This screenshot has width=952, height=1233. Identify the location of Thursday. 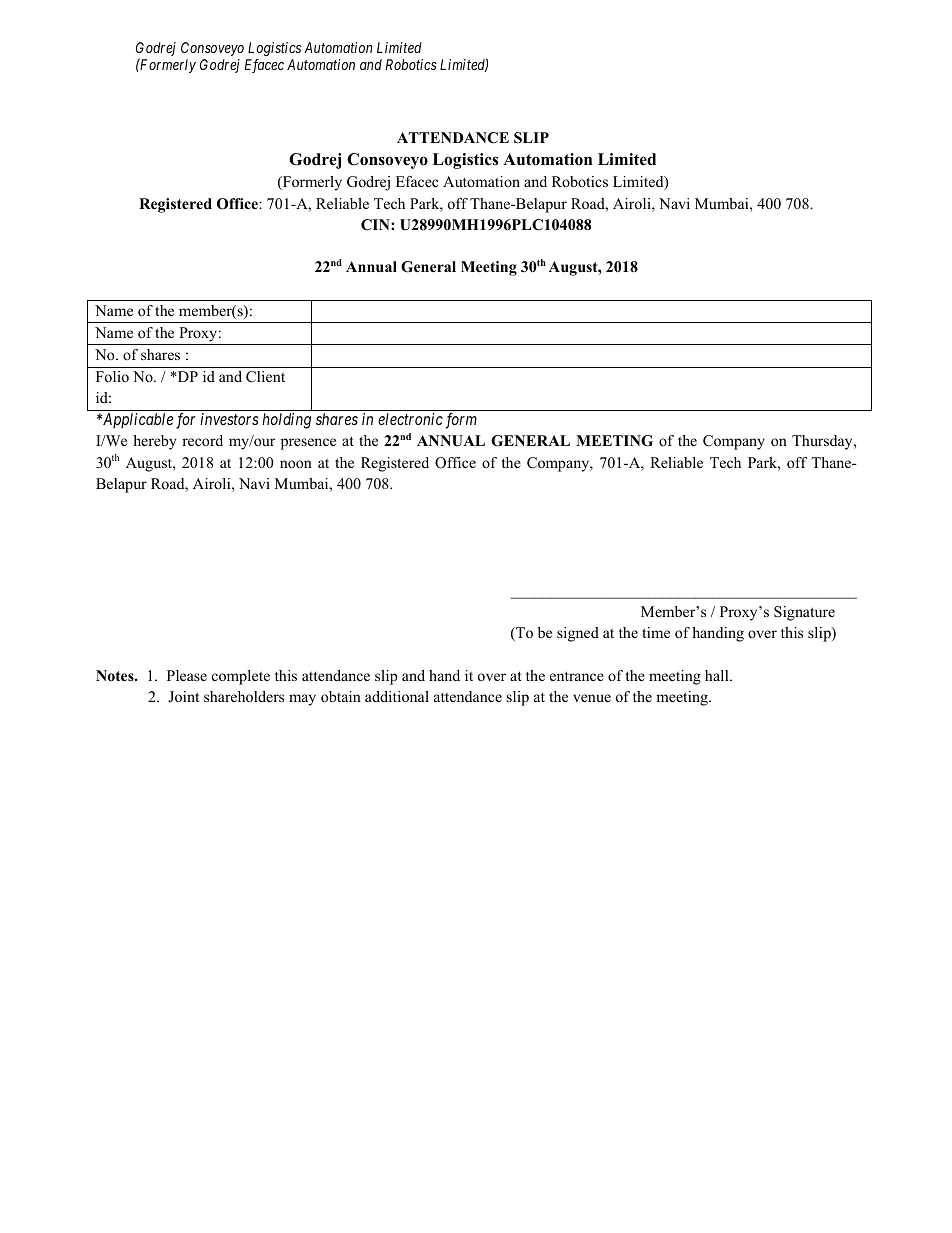
(823, 442).
